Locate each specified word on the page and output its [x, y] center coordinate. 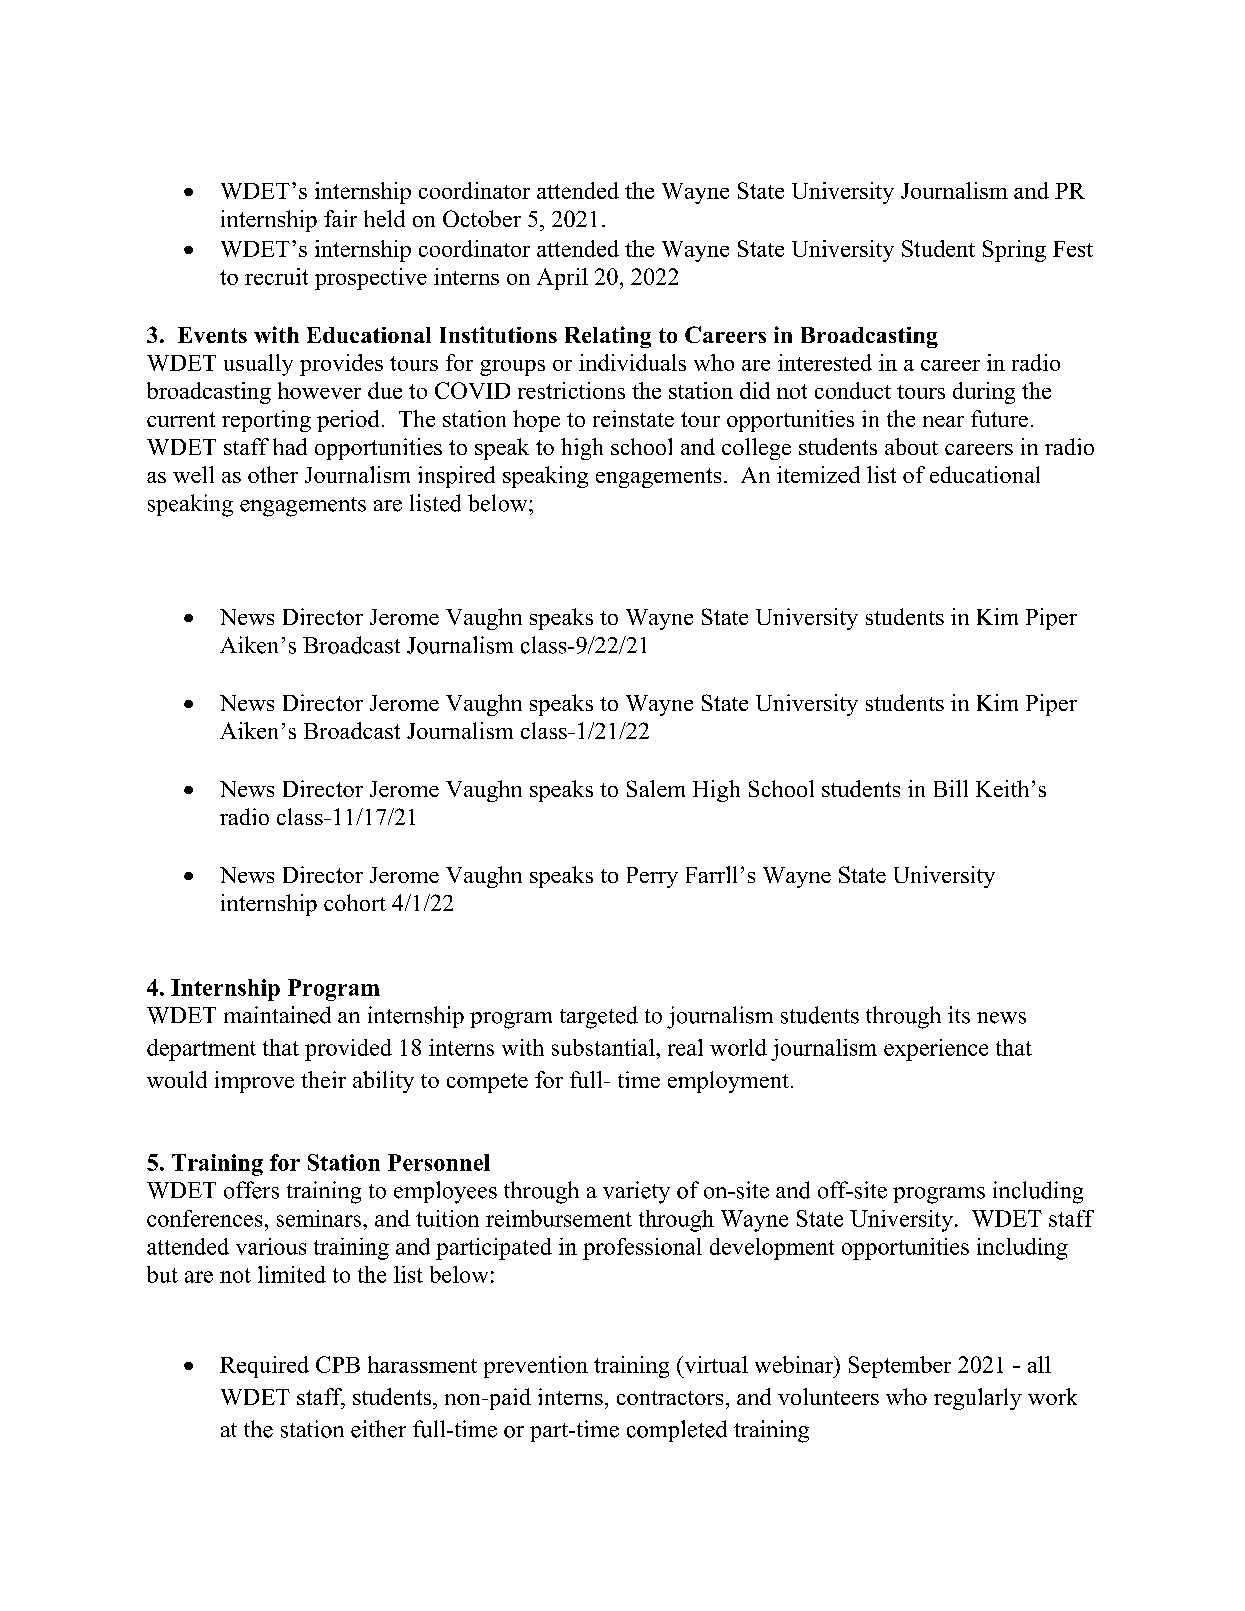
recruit [276, 276]
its [959, 1015]
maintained [277, 1015]
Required [264, 1367]
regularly [978, 1399]
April [562, 279]
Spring [1014, 251]
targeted [599, 1017]
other [273, 474]
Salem [656, 788]
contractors [670, 1398]
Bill [951, 788]
